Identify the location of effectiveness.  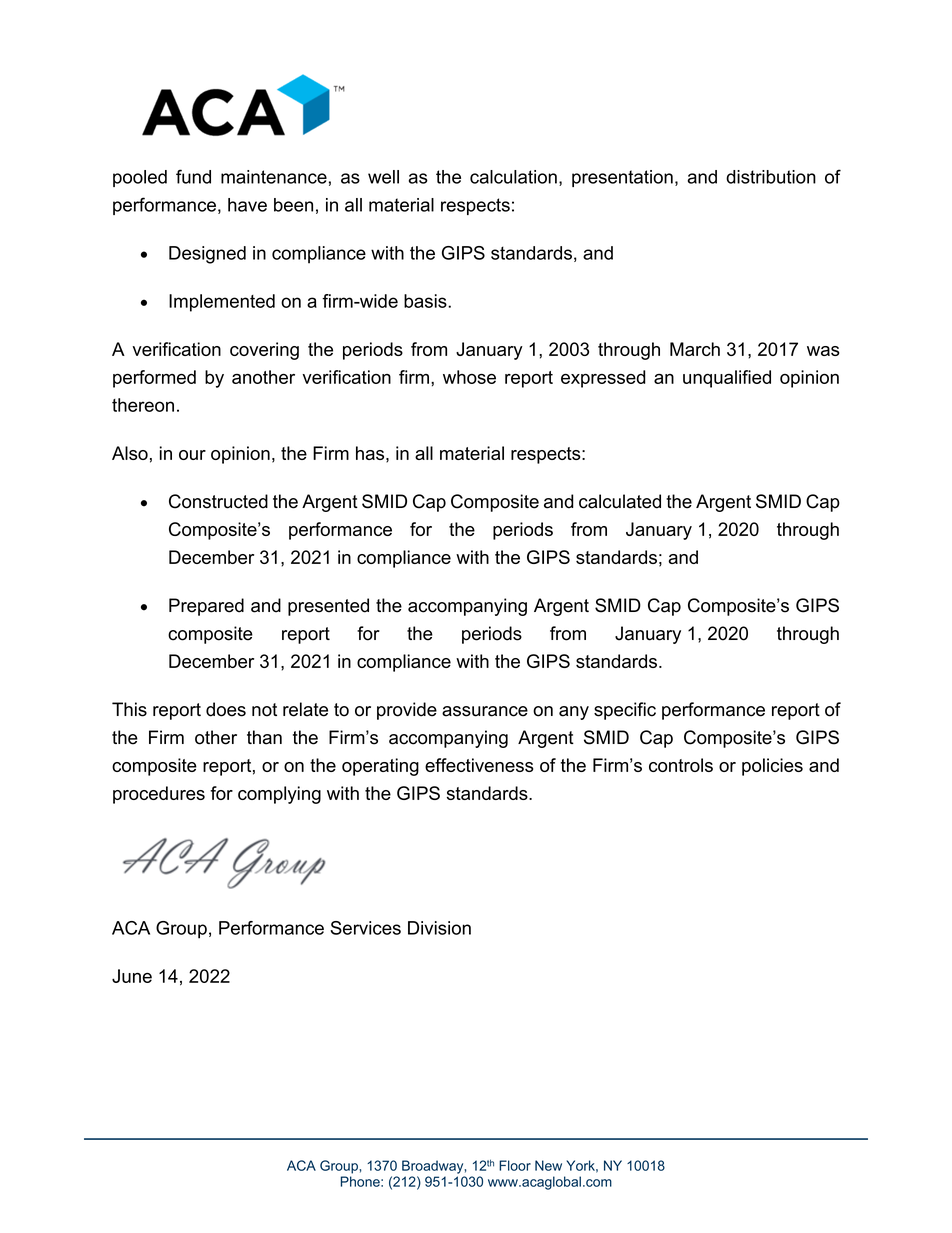
(479, 765).
